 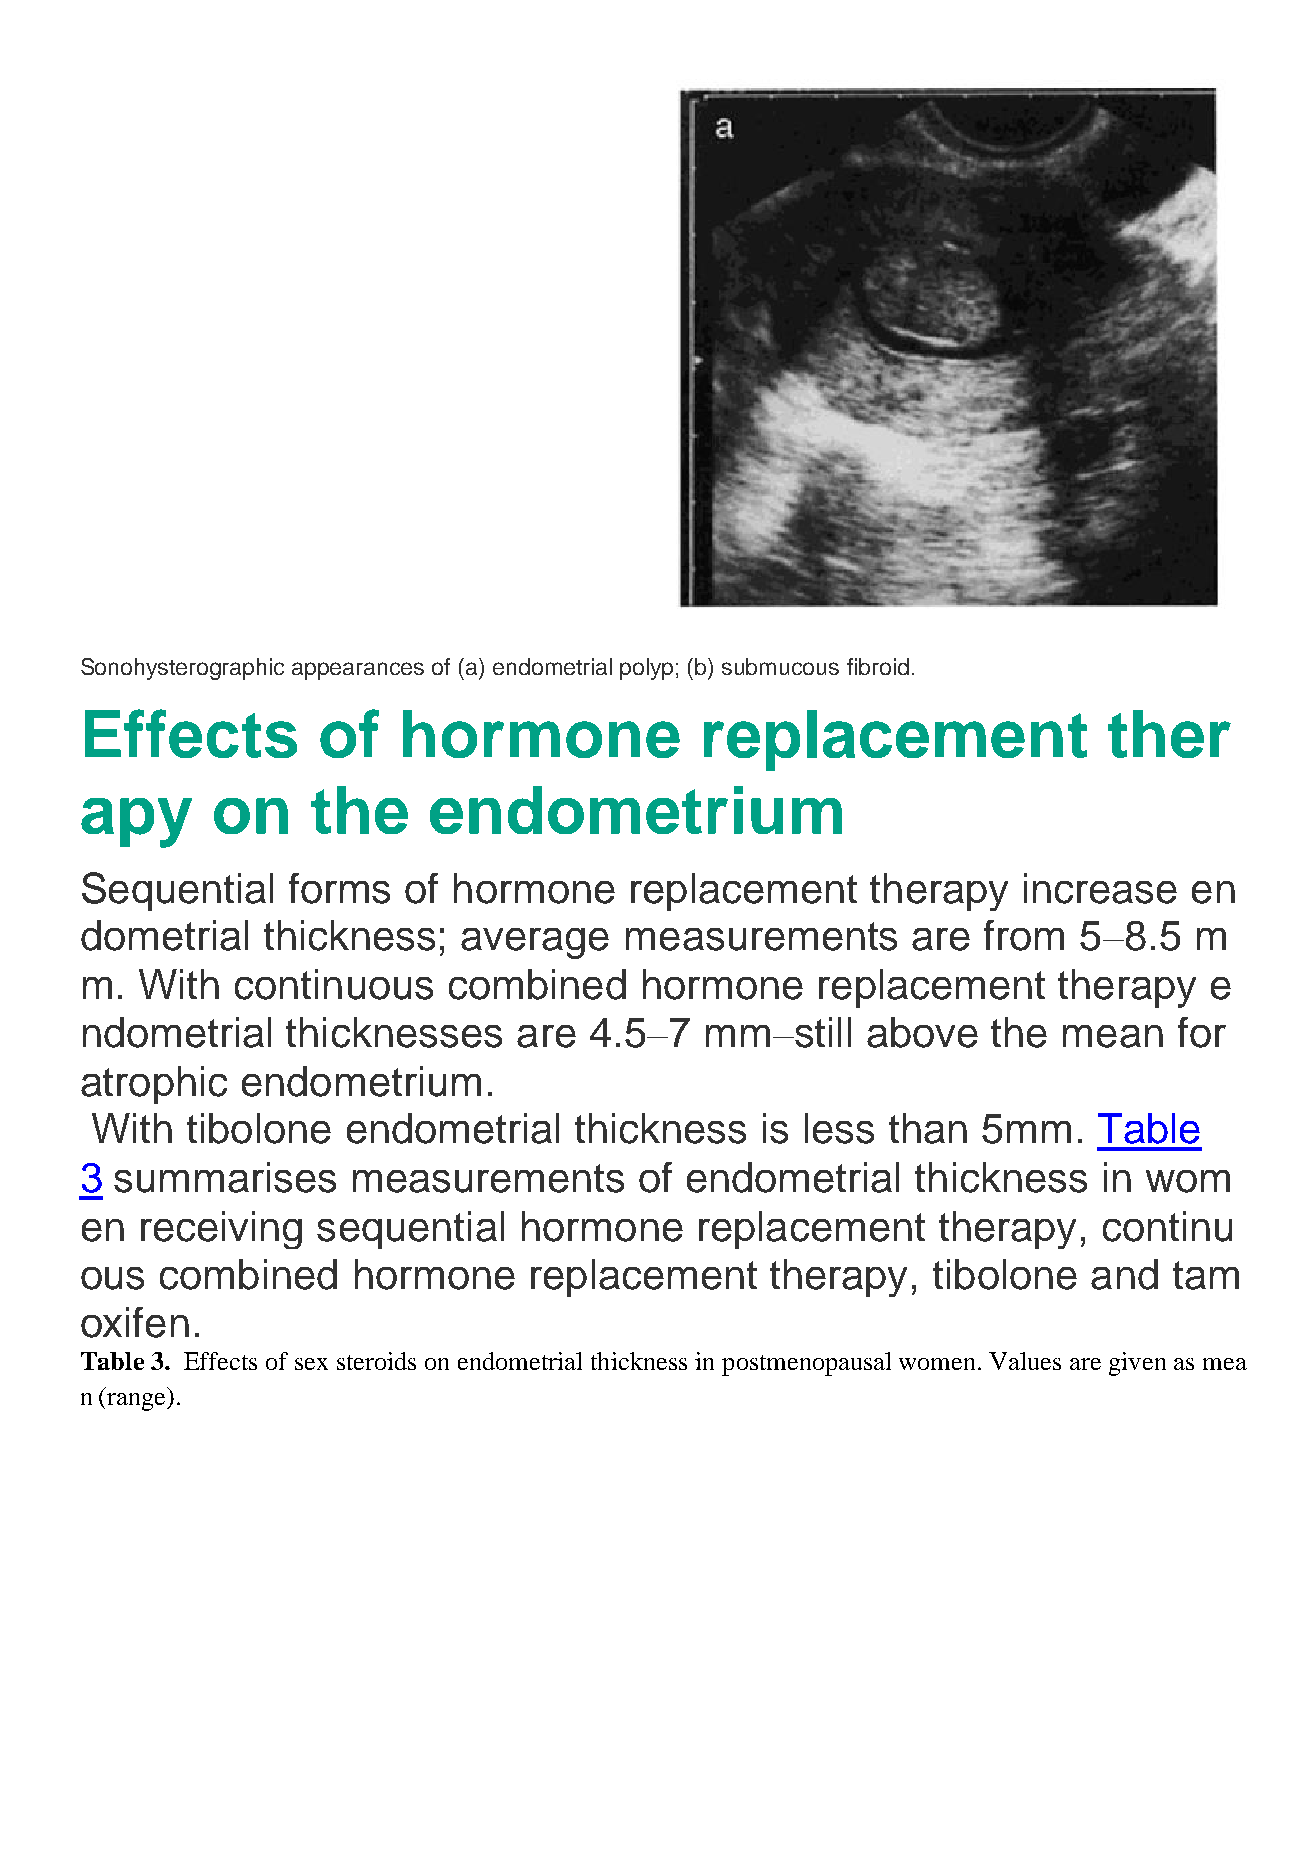 What do you see at coordinates (878, 666) in the screenshot?
I see `fibroid` at bounding box center [878, 666].
